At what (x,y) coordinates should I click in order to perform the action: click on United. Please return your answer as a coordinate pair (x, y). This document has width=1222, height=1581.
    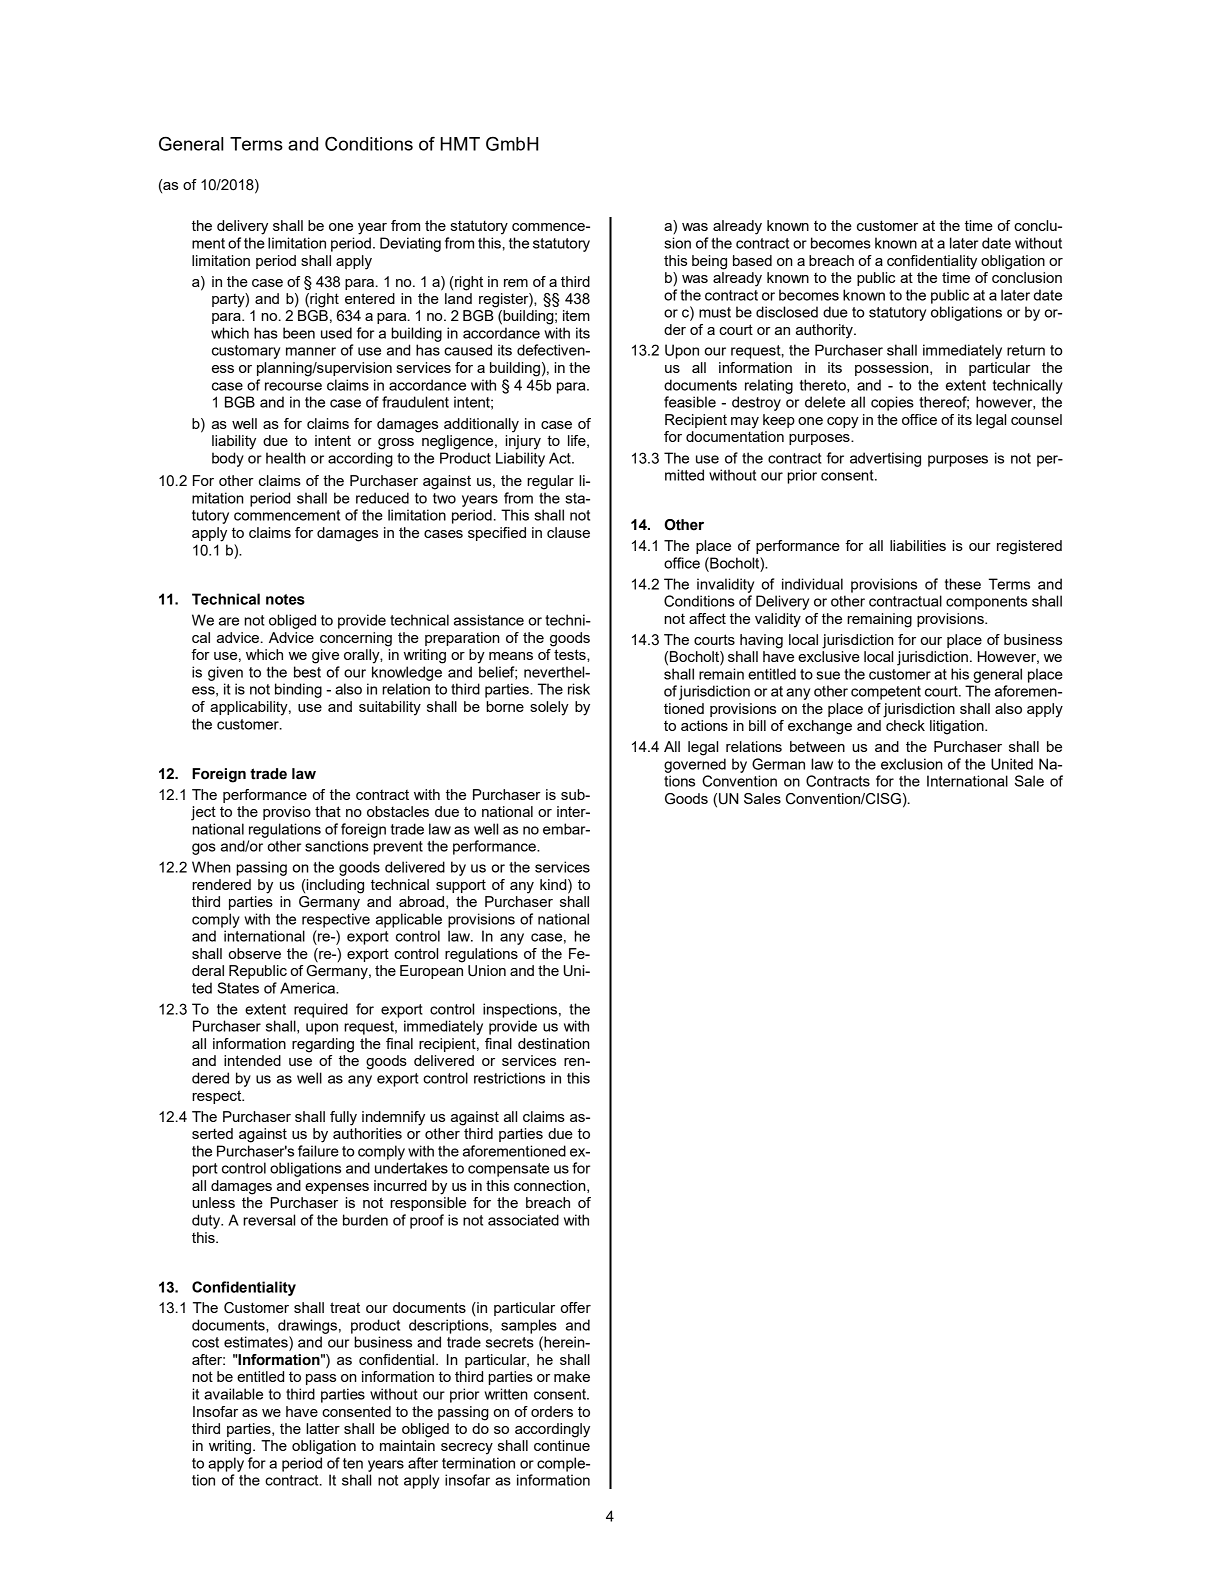
    Looking at the image, I should click on (1012, 764).
